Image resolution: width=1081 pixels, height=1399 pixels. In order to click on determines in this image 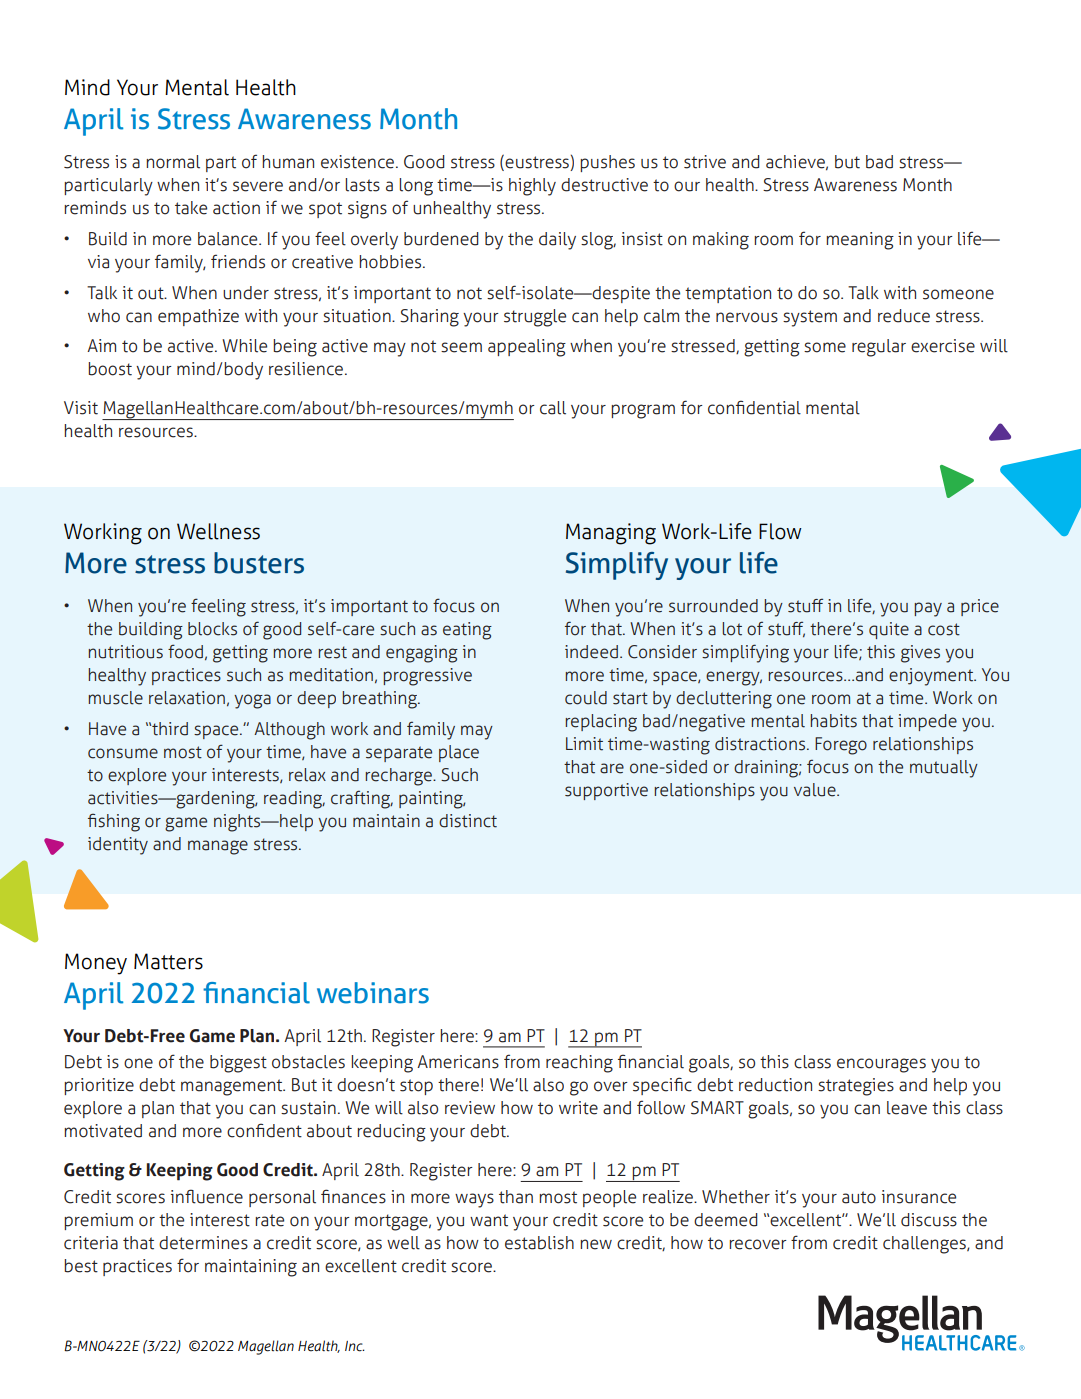, I will do `click(203, 1243)`.
